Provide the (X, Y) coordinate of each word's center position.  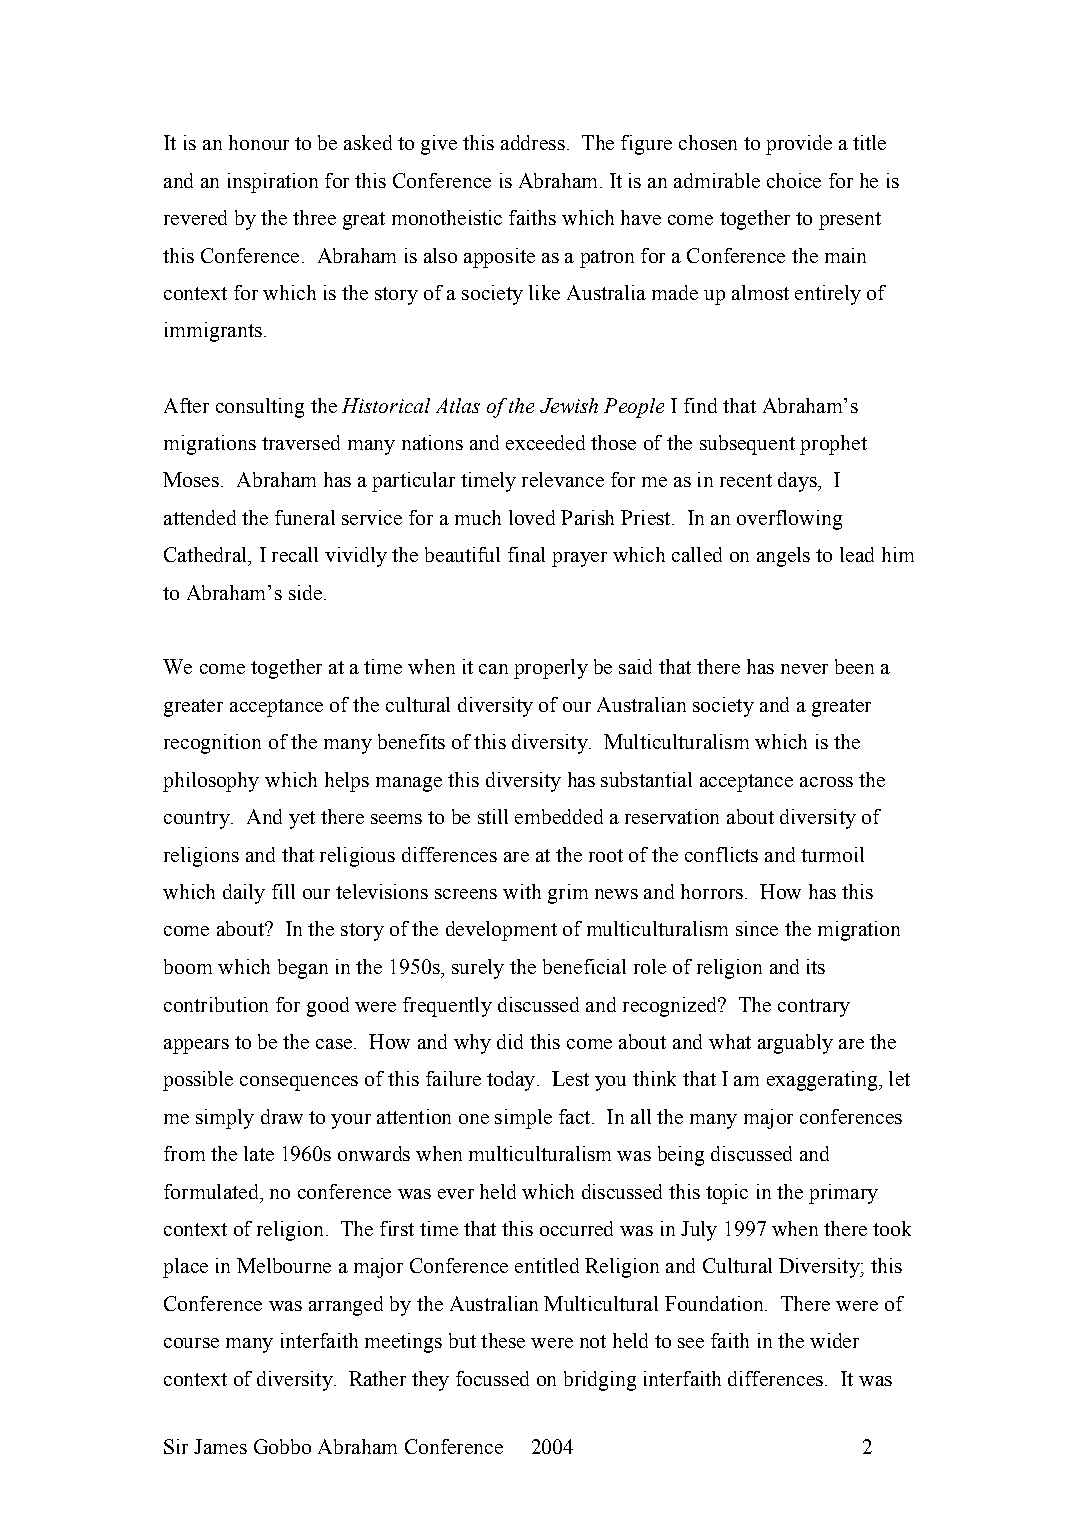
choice (794, 180)
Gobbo (282, 1446)
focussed (492, 1378)
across (826, 782)
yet (302, 820)
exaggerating (823, 1081)
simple (523, 1119)
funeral (305, 517)
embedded (559, 816)
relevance (563, 479)
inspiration (273, 183)
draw (282, 1116)
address (533, 142)
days (798, 482)
